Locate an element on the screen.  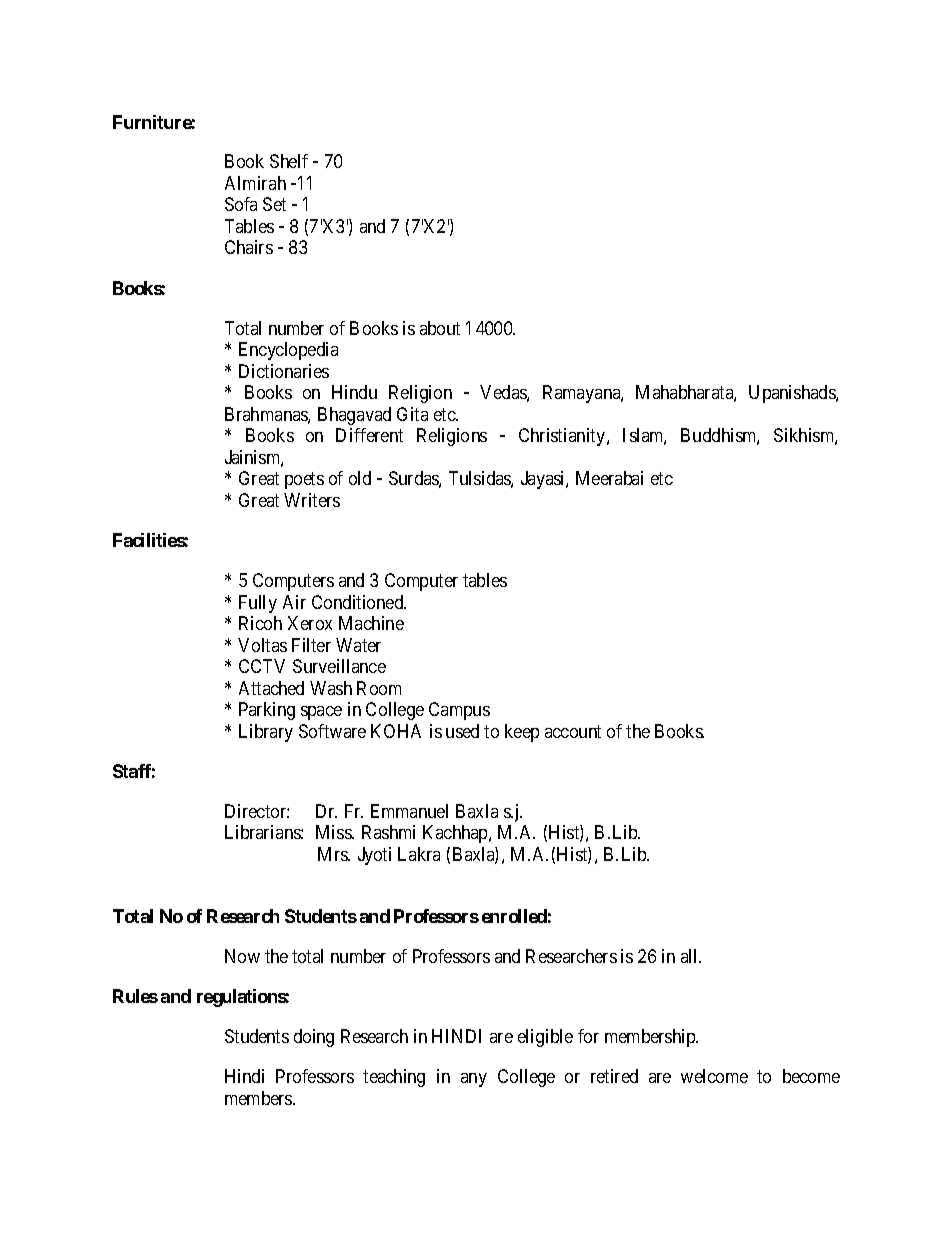
Shelf is located at coordinates (289, 161).
